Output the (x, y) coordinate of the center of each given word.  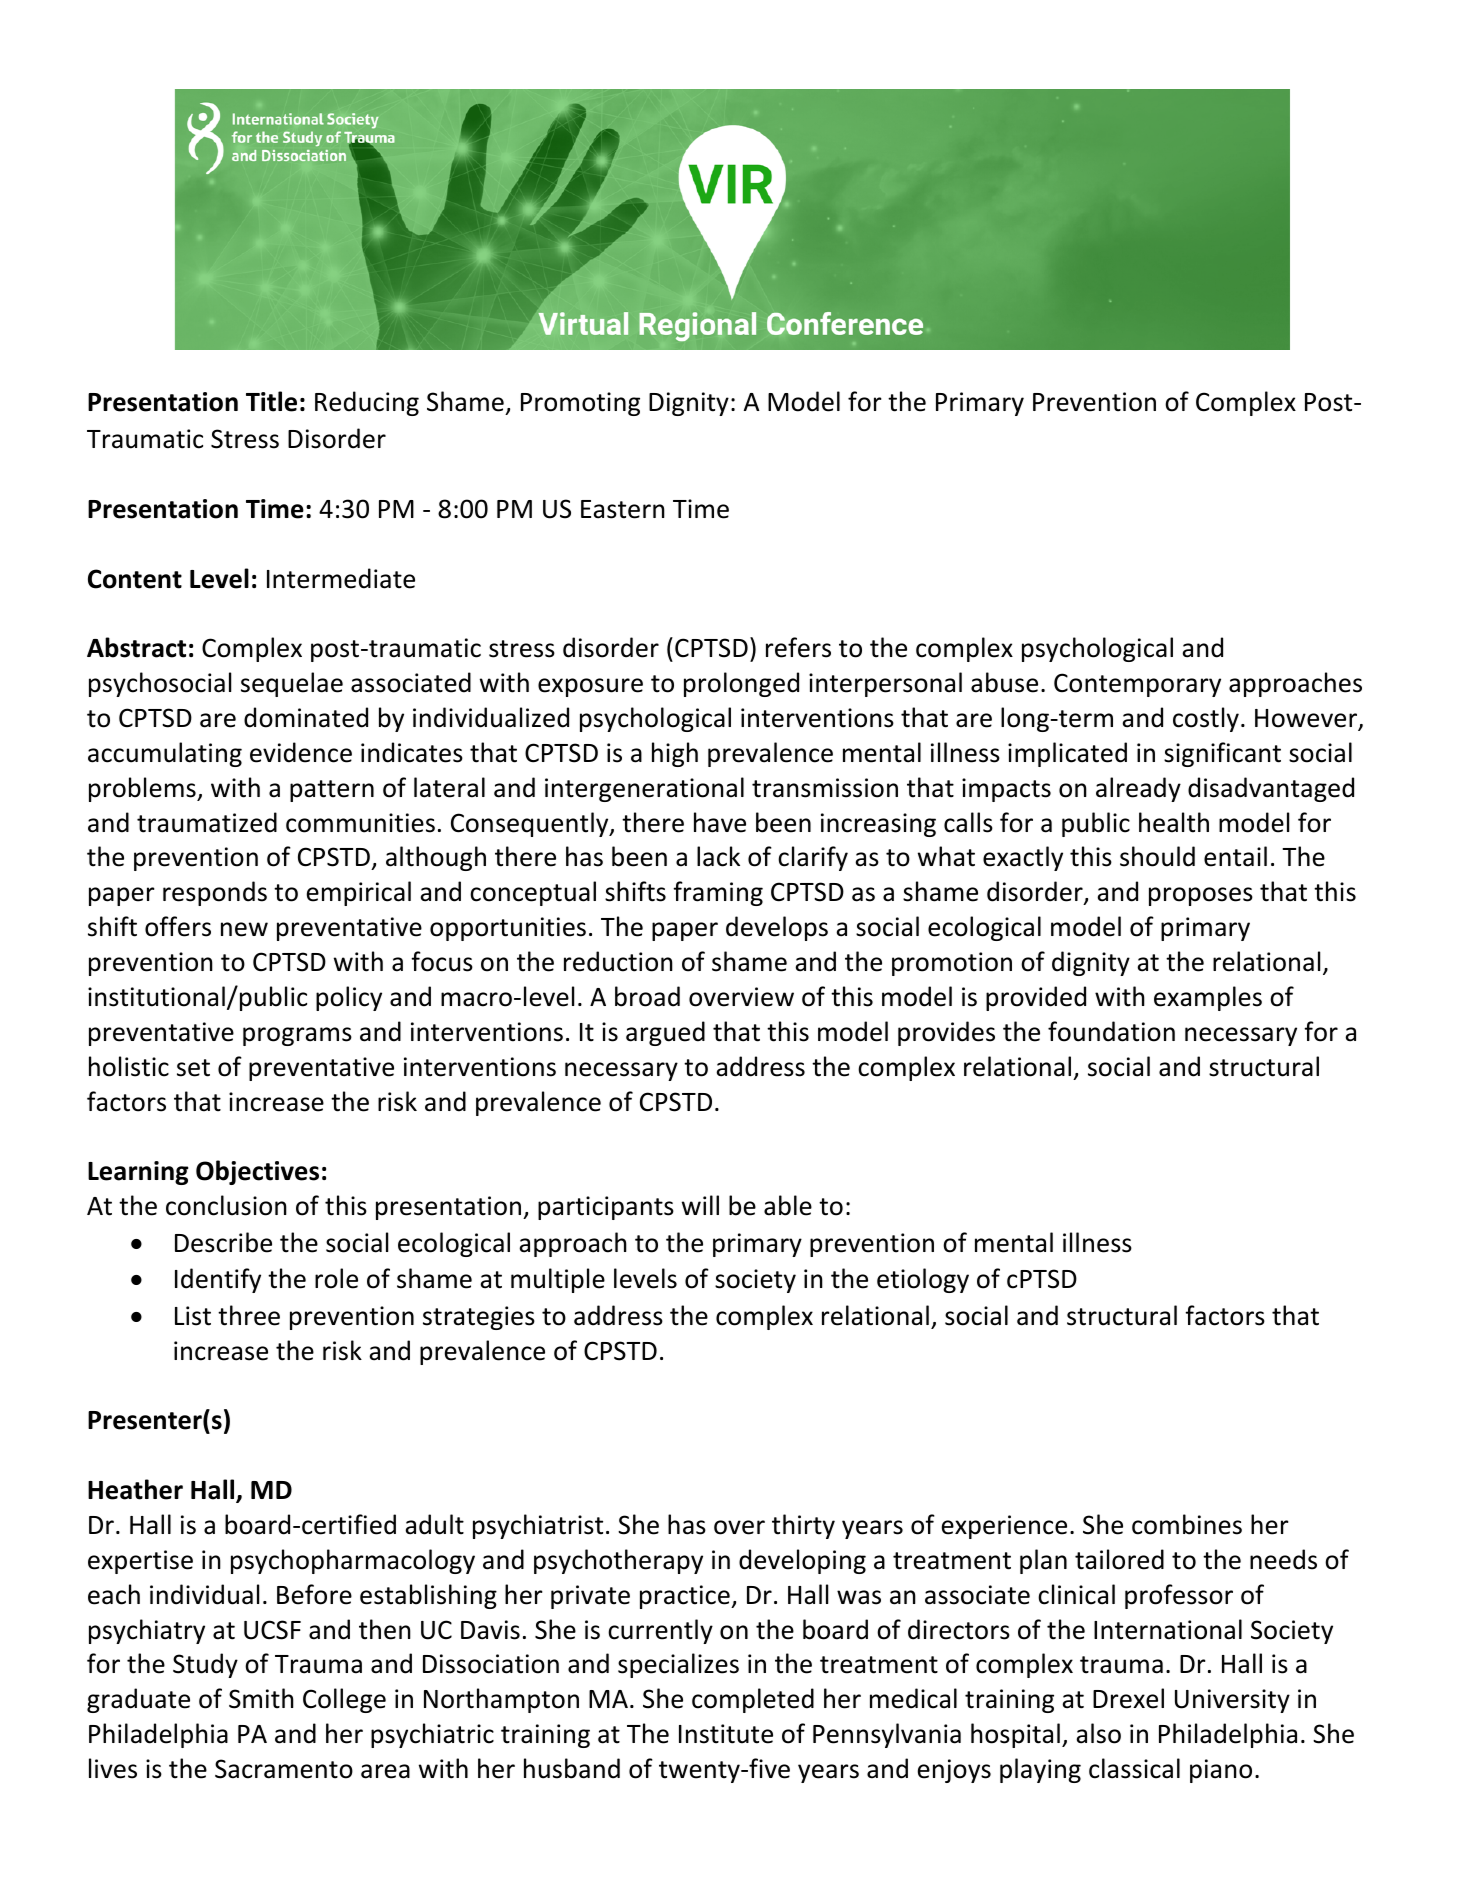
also (1098, 1733)
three (249, 1315)
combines (1187, 1524)
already (1138, 789)
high (675, 754)
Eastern (623, 509)
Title (271, 401)
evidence (301, 752)
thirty (803, 1526)
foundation (1111, 1031)
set (193, 1068)
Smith (261, 1698)
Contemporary (1137, 685)
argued (665, 1033)
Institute (726, 1734)
